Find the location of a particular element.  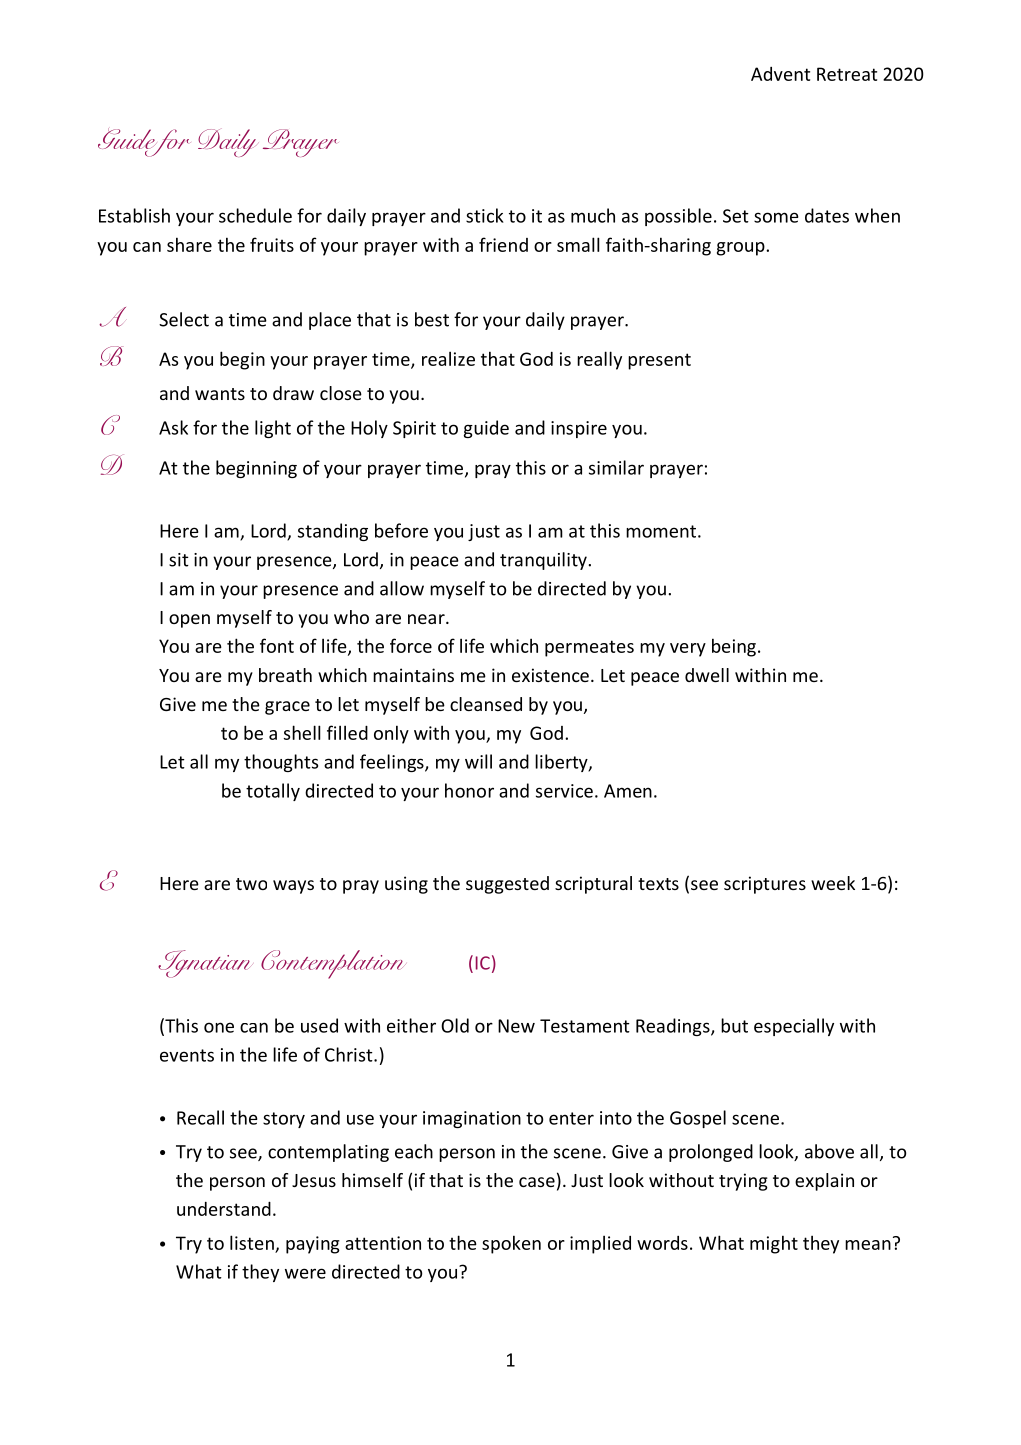

light is located at coordinates (273, 429).
